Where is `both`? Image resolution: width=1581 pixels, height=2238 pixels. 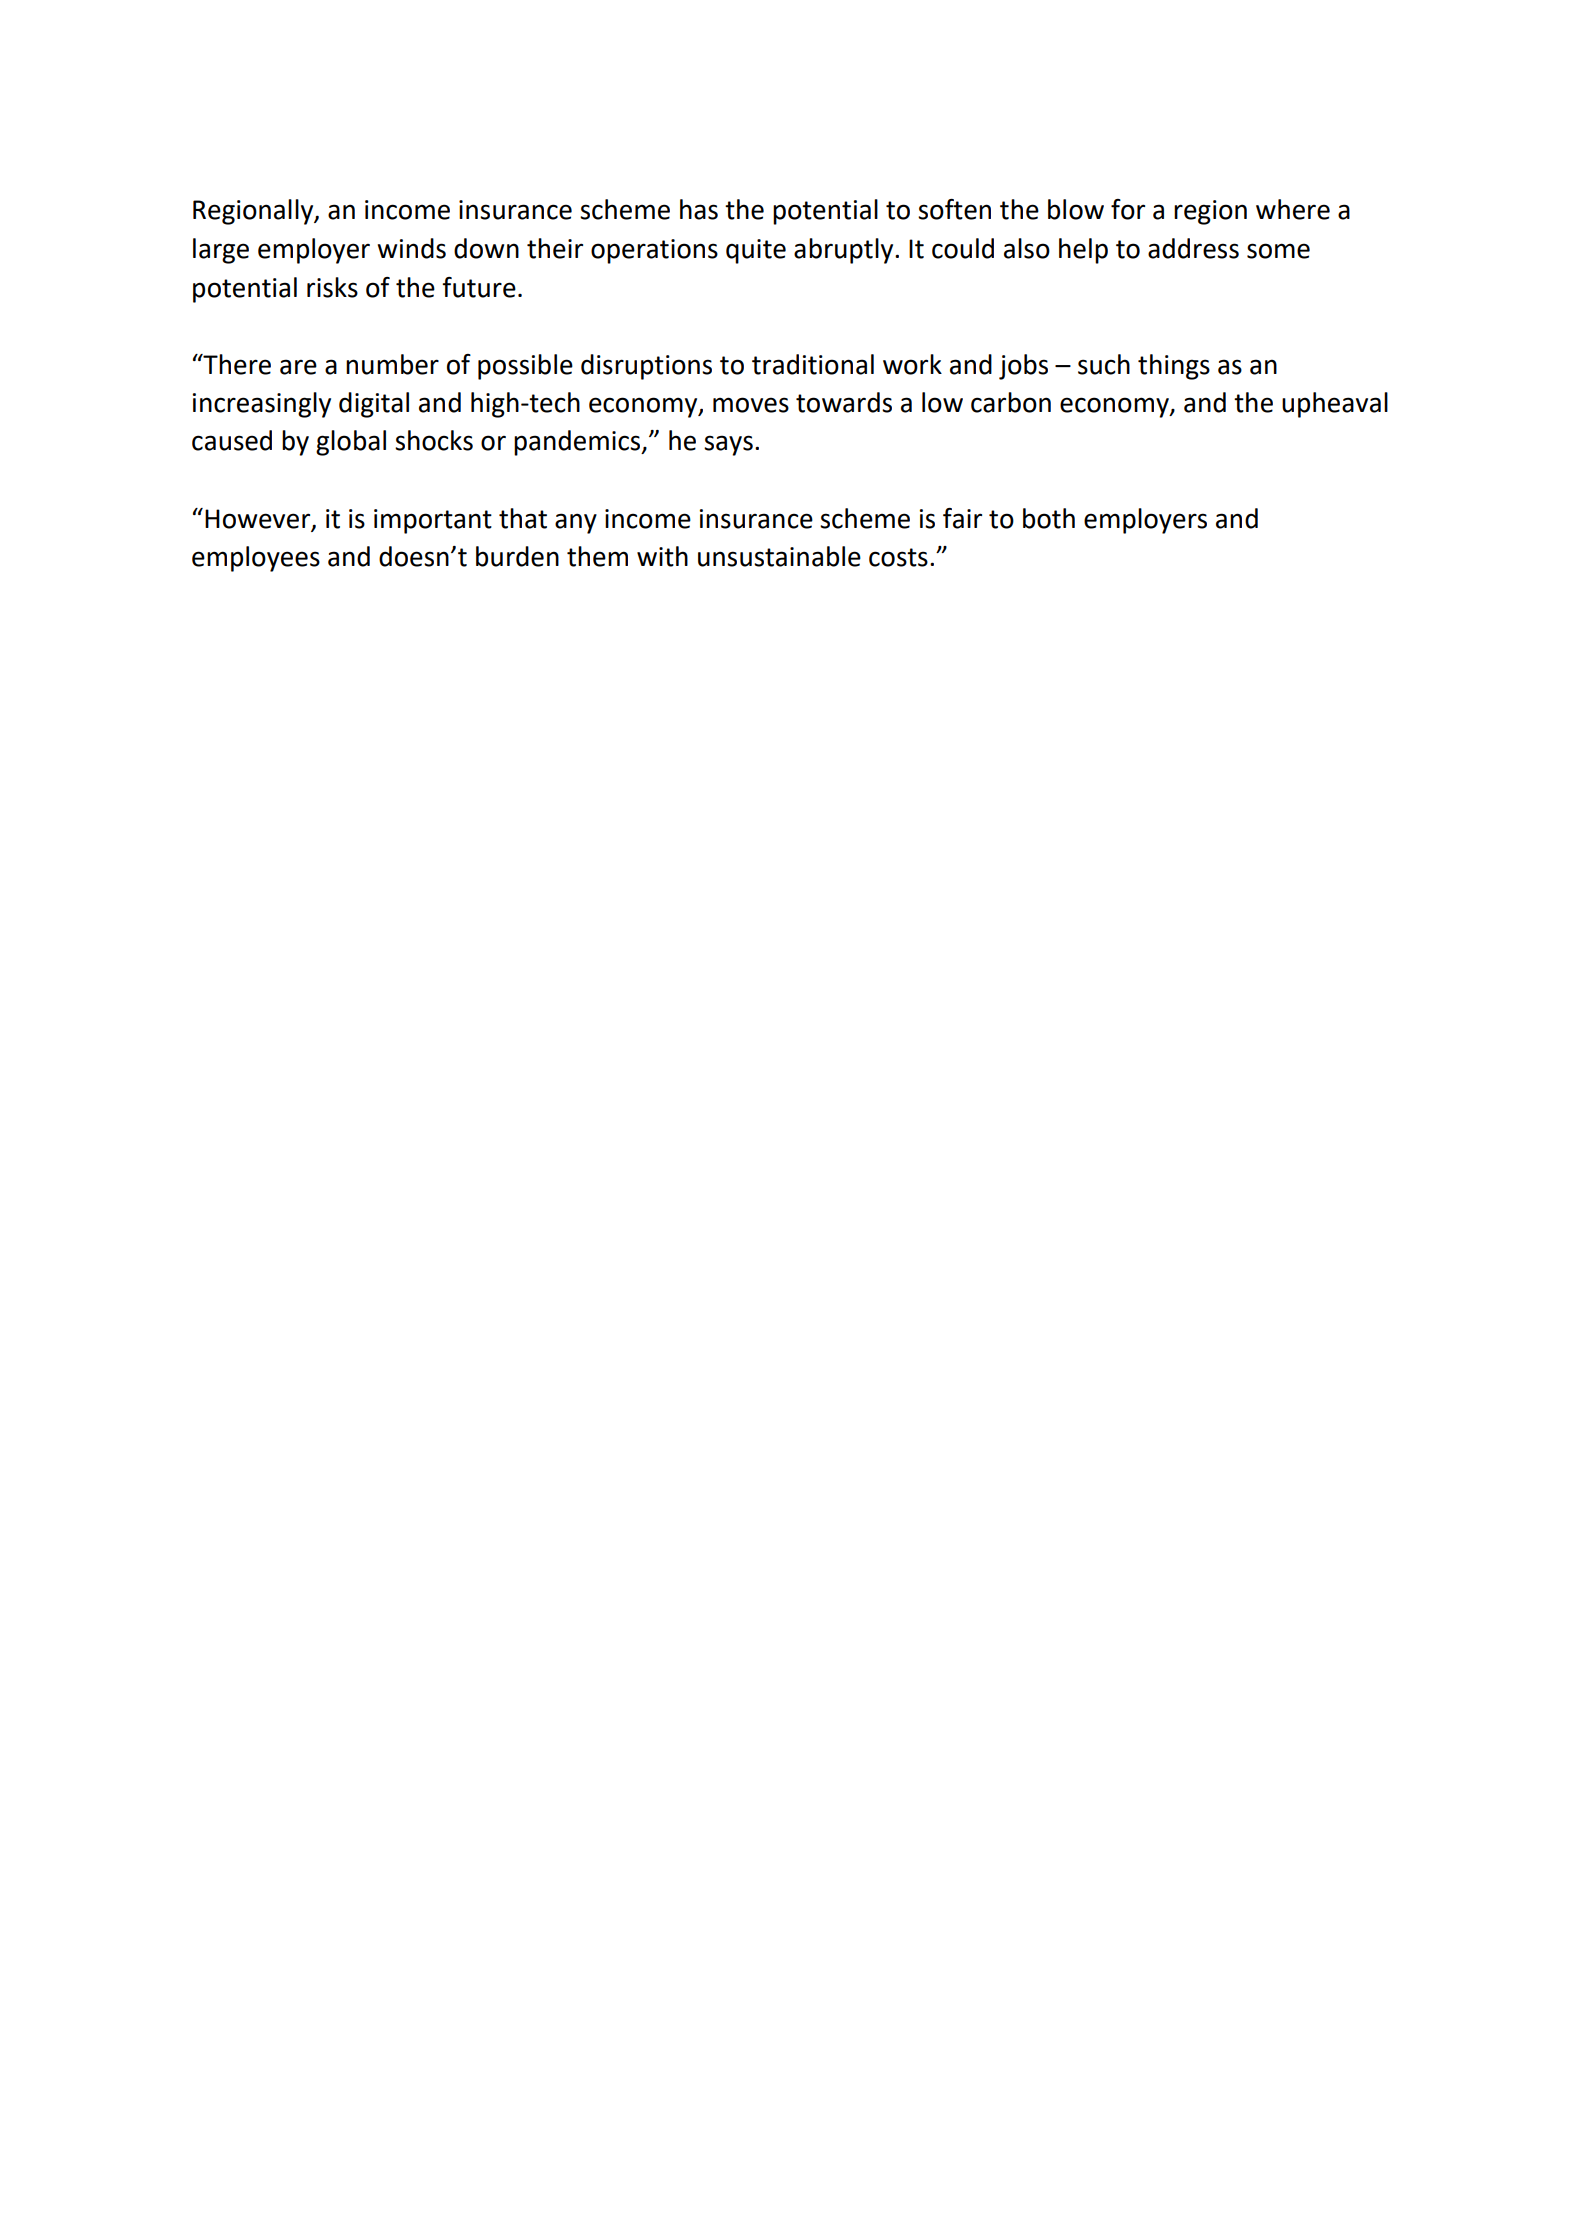 both is located at coordinates (1049, 518).
